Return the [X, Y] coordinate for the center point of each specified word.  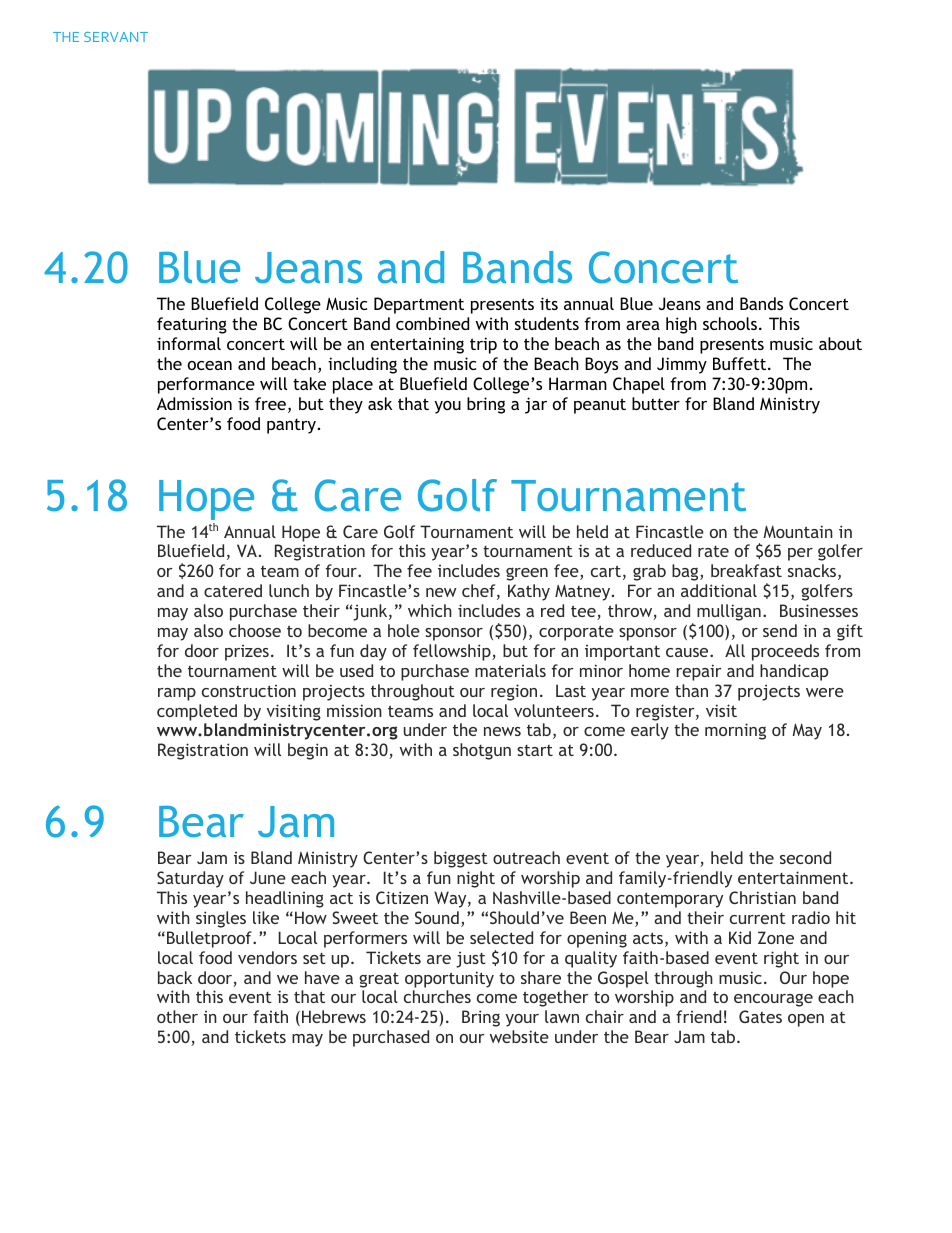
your [522, 1020]
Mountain [798, 531]
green [527, 574]
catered [233, 590]
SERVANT [116, 37]
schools [730, 323]
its [549, 303]
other [177, 1016]
